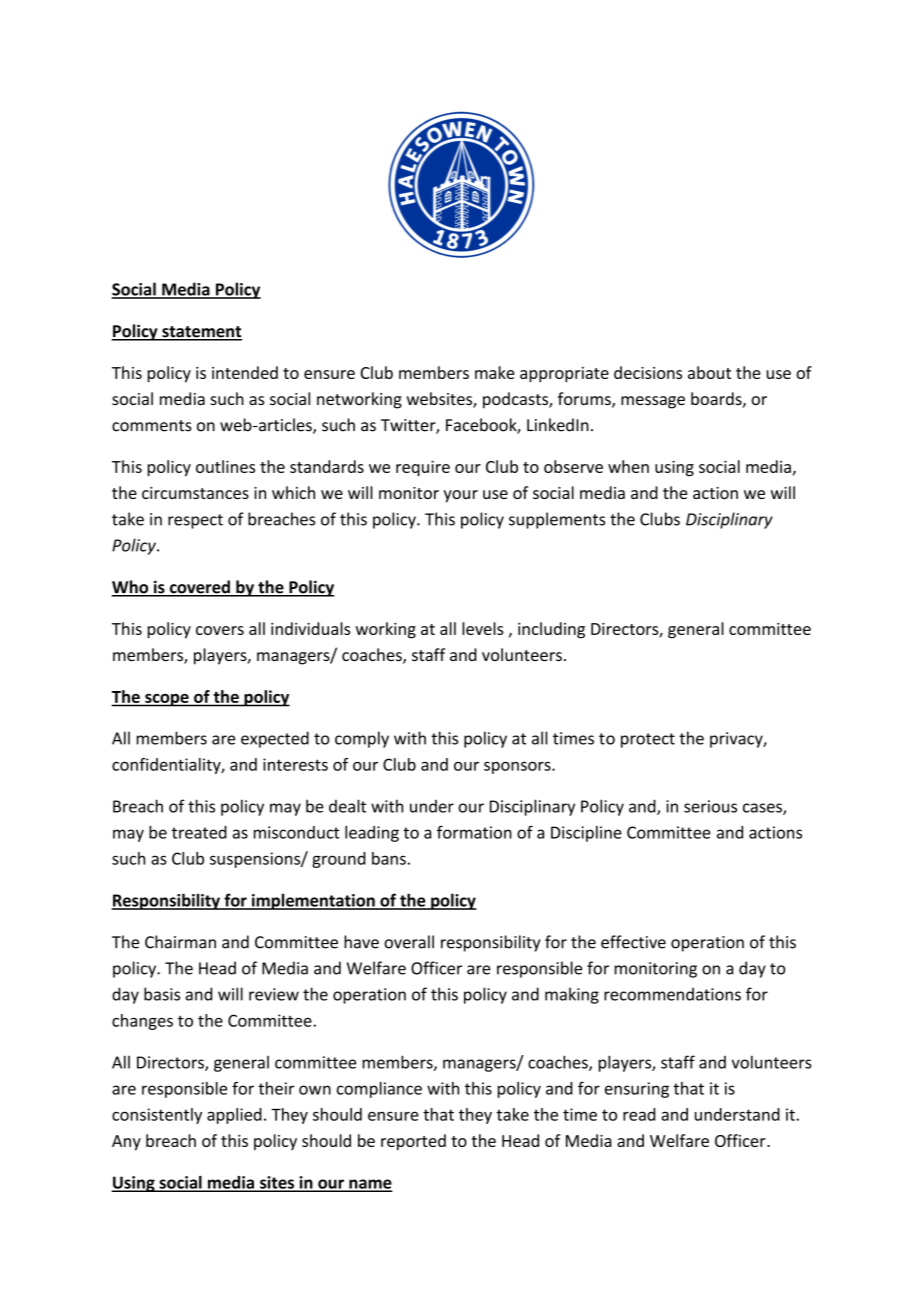  I want to click on applied, so click(234, 1116).
